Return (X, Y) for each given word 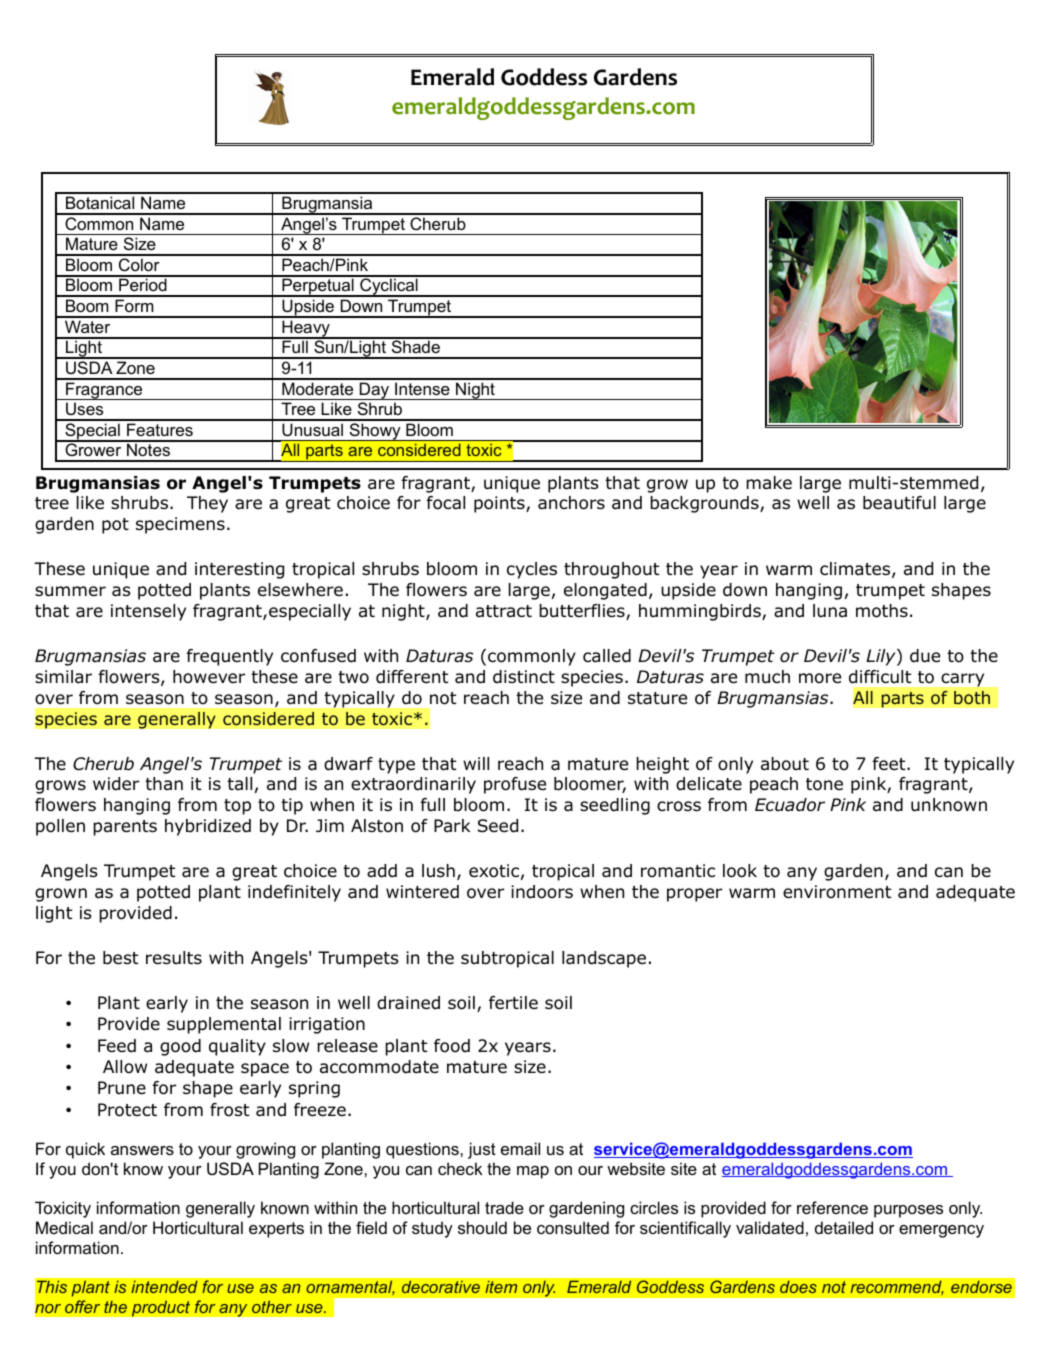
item (501, 1287)
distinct (524, 677)
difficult (880, 677)
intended (164, 1286)
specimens (180, 525)
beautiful (899, 503)
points (500, 504)
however (209, 677)
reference (832, 1207)
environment (837, 892)
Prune (122, 1088)
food (452, 1046)
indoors (542, 892)
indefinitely (294, 893)
